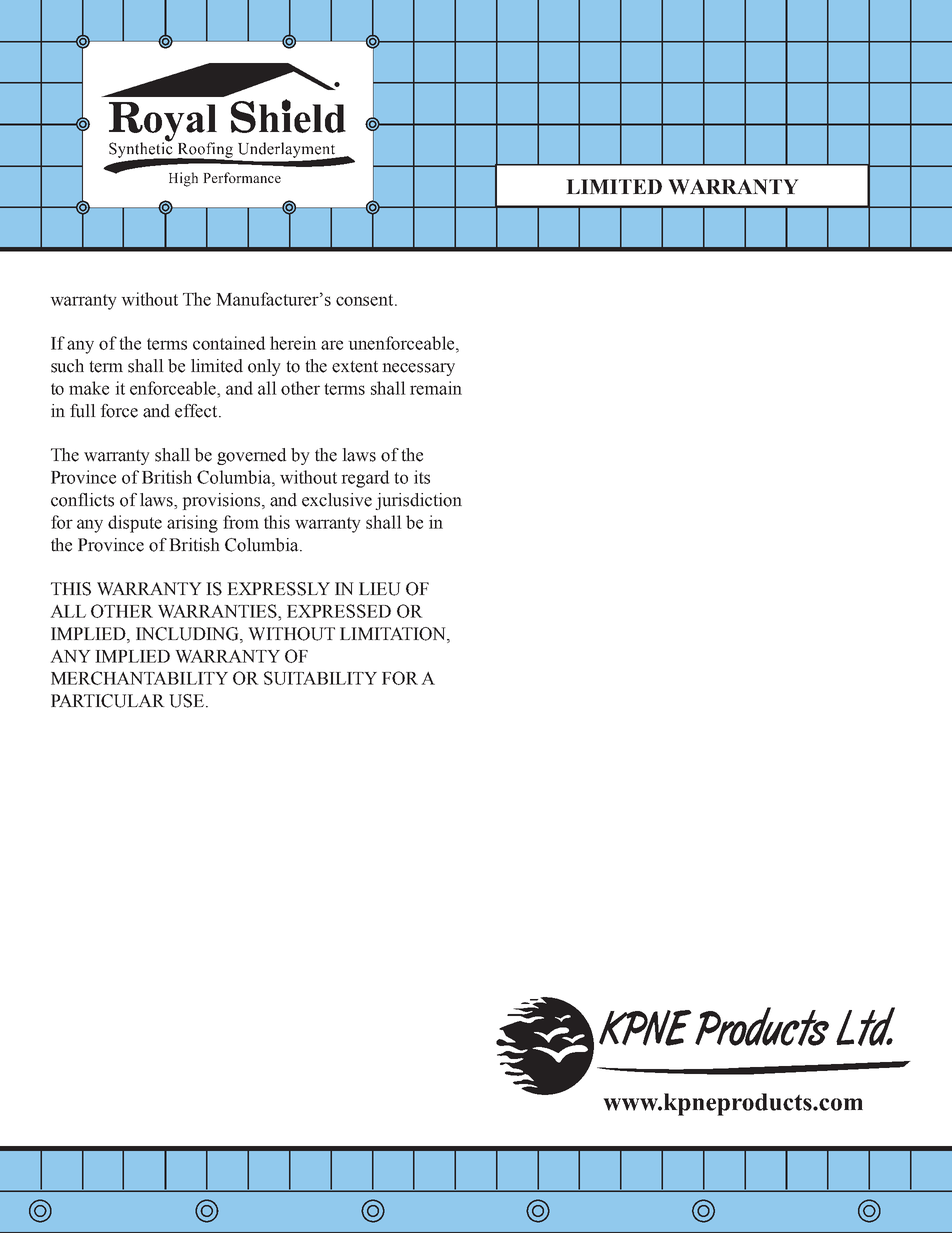 The height and width of the document is (1233, 952). What do you see at coordinates (188, 701) in the document?
I see `USE` at bounding box center [188, 701].
